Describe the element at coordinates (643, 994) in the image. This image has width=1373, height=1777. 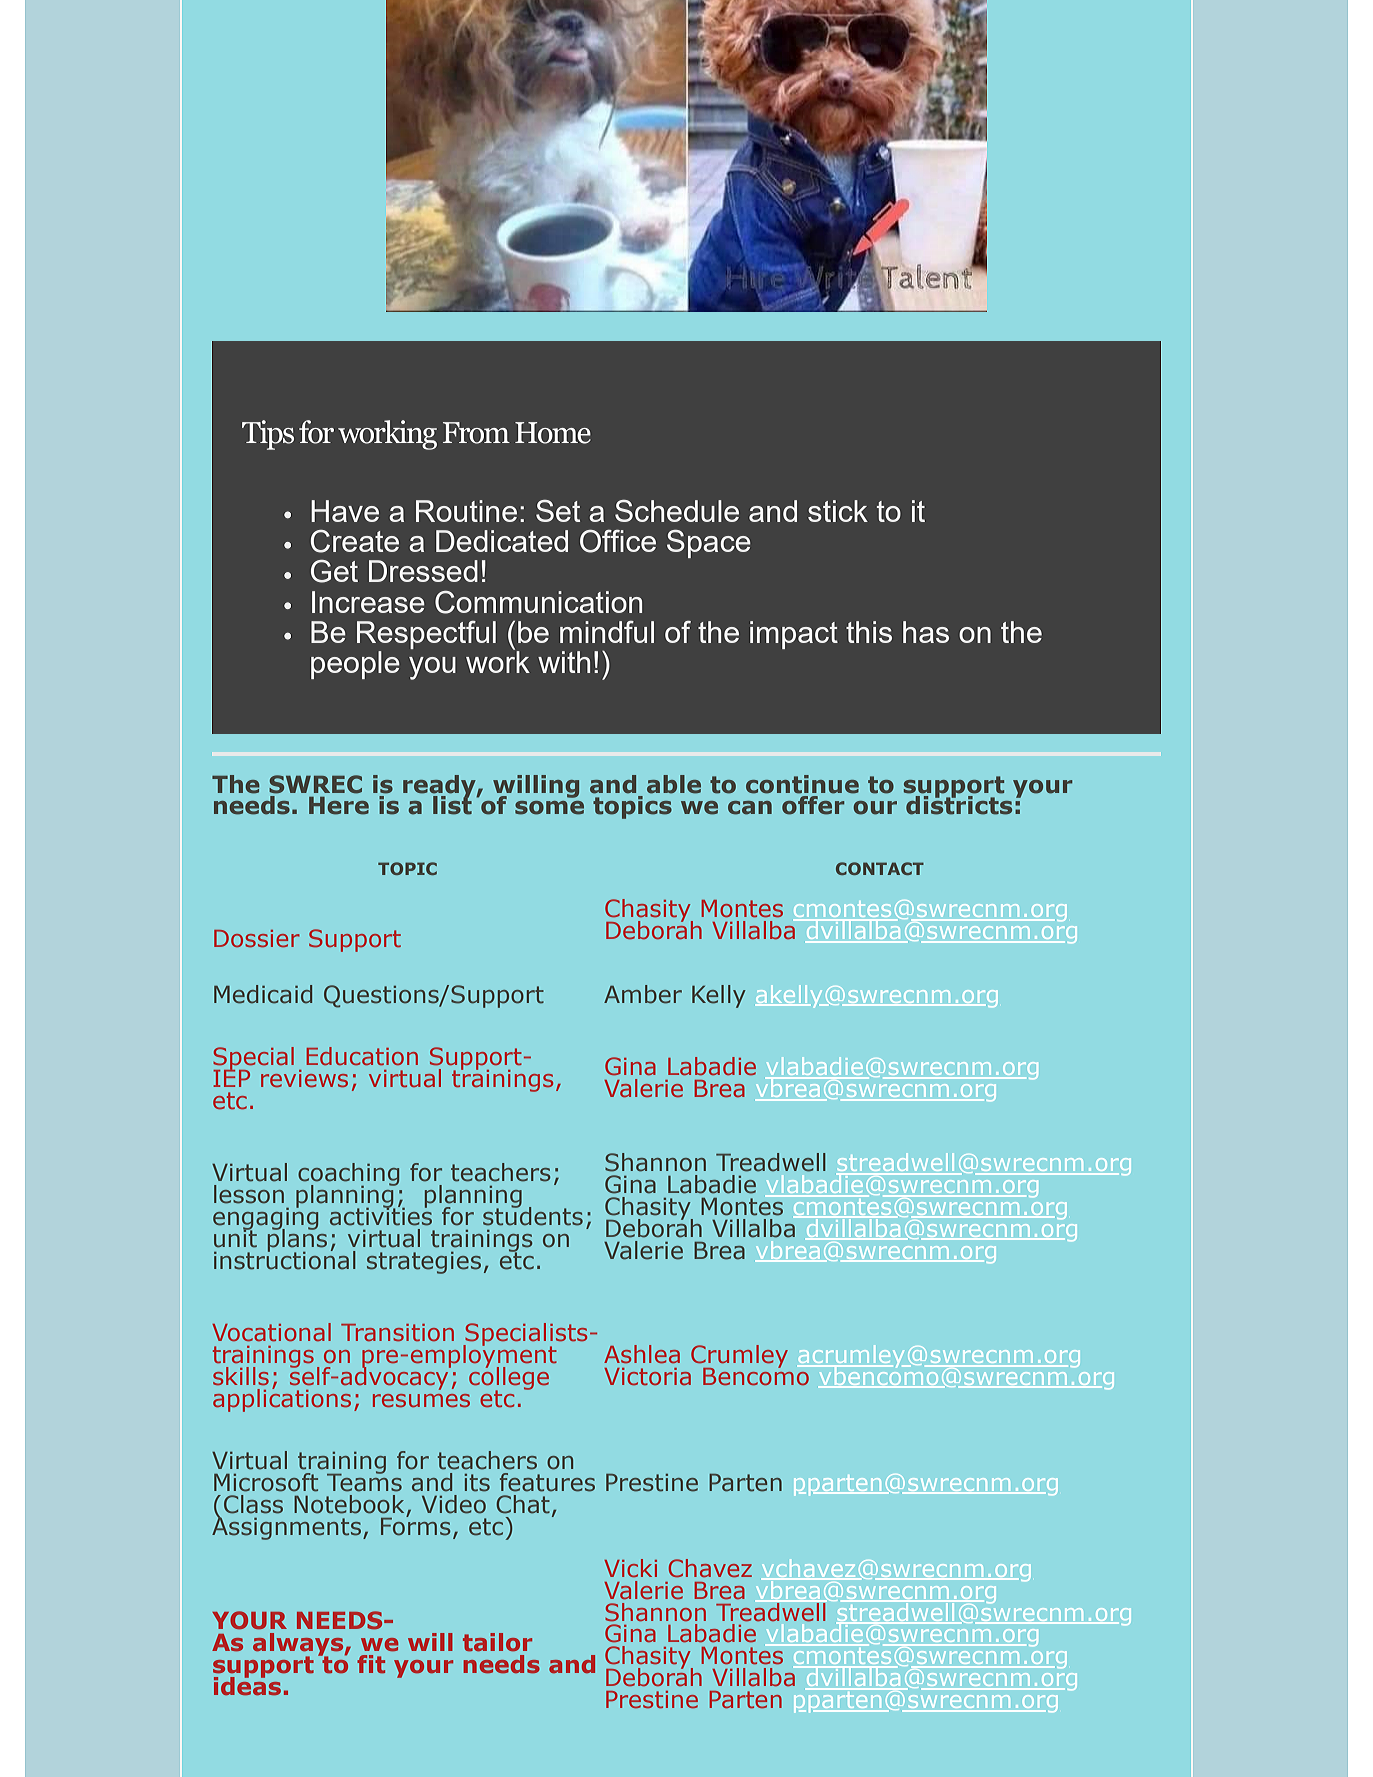
I see `Amber` at that location.
